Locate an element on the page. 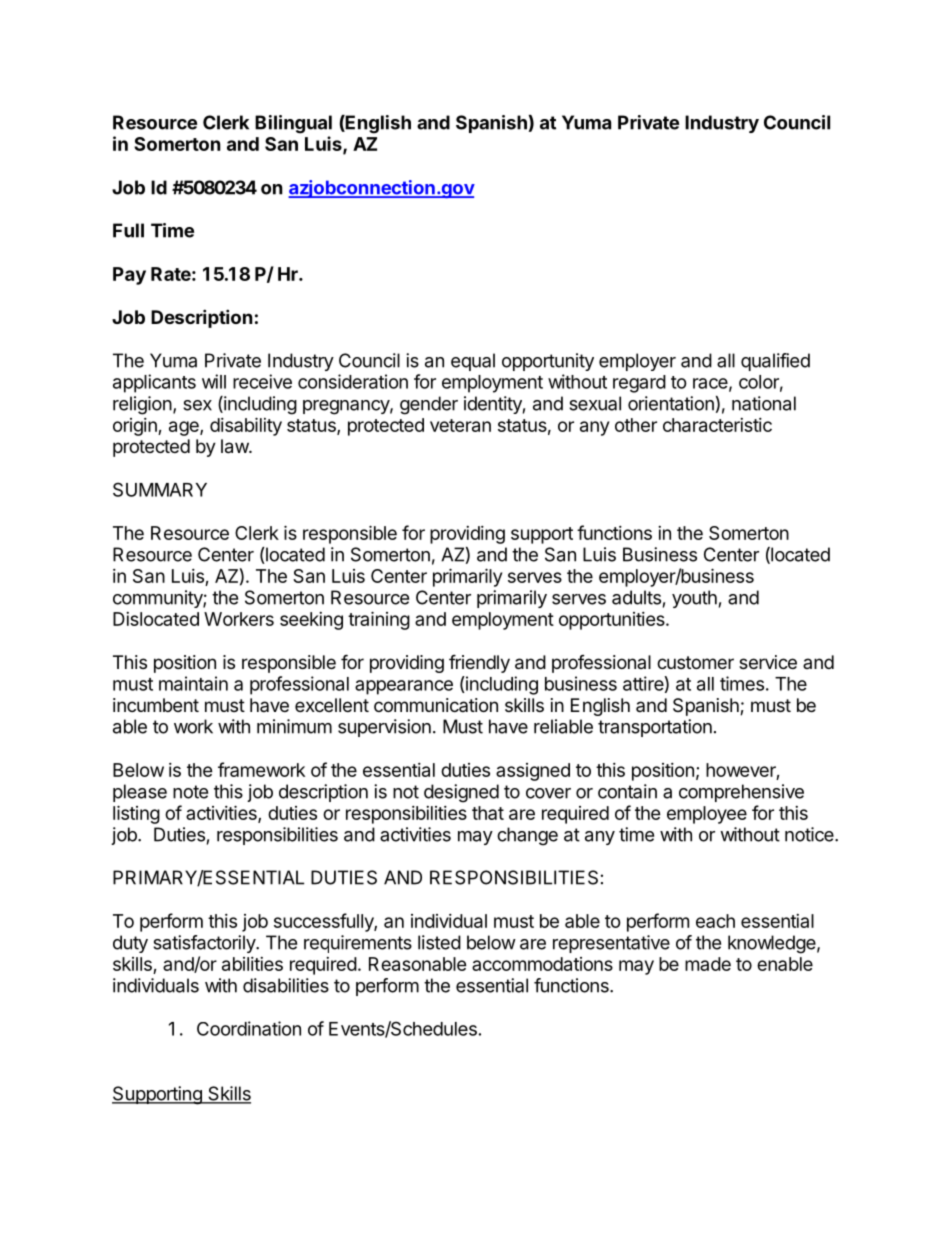 The width and height of the page is (952, 1233). accommodations is located at coordinates (542, 964).
